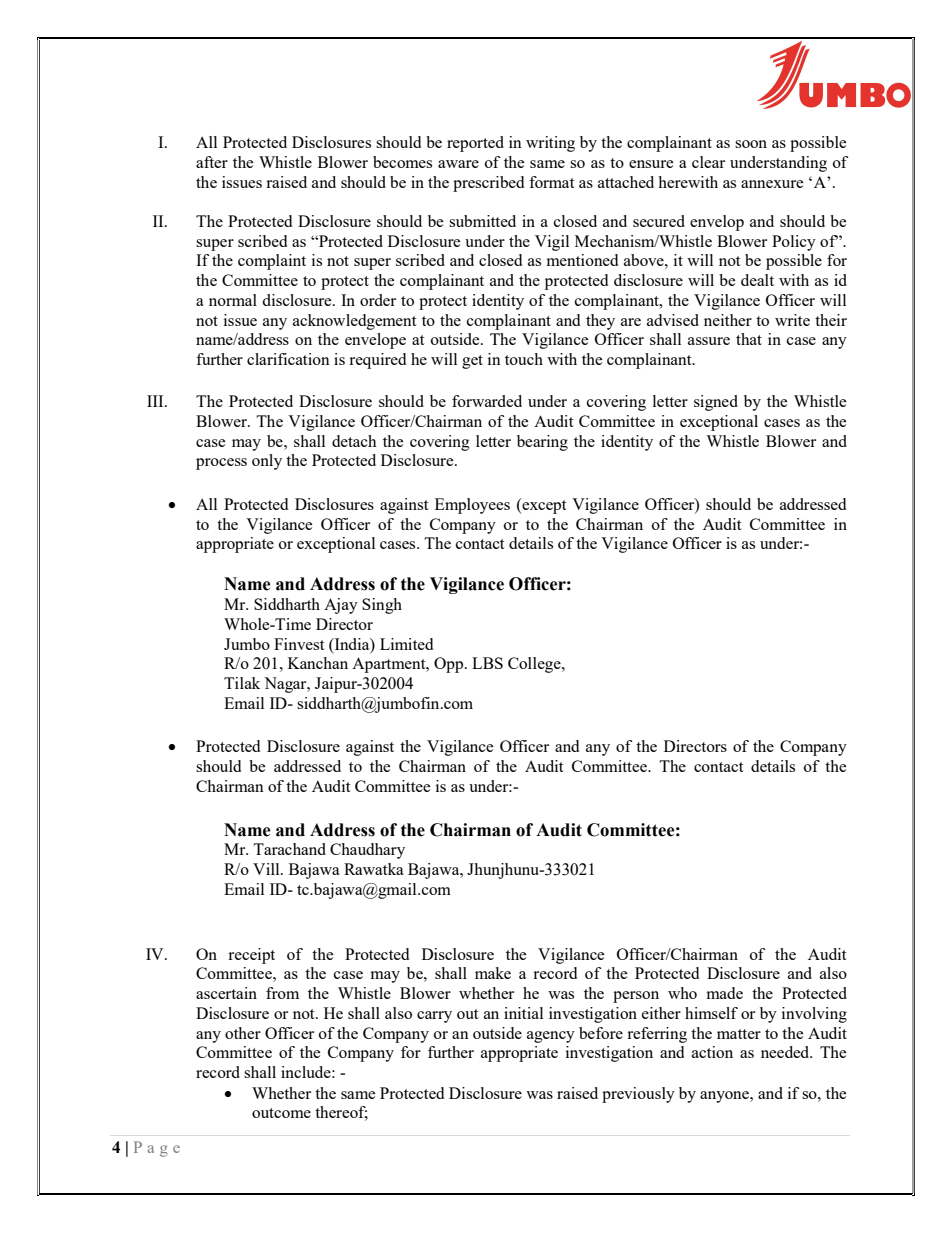  I want to click on make, so click(493, 973).
